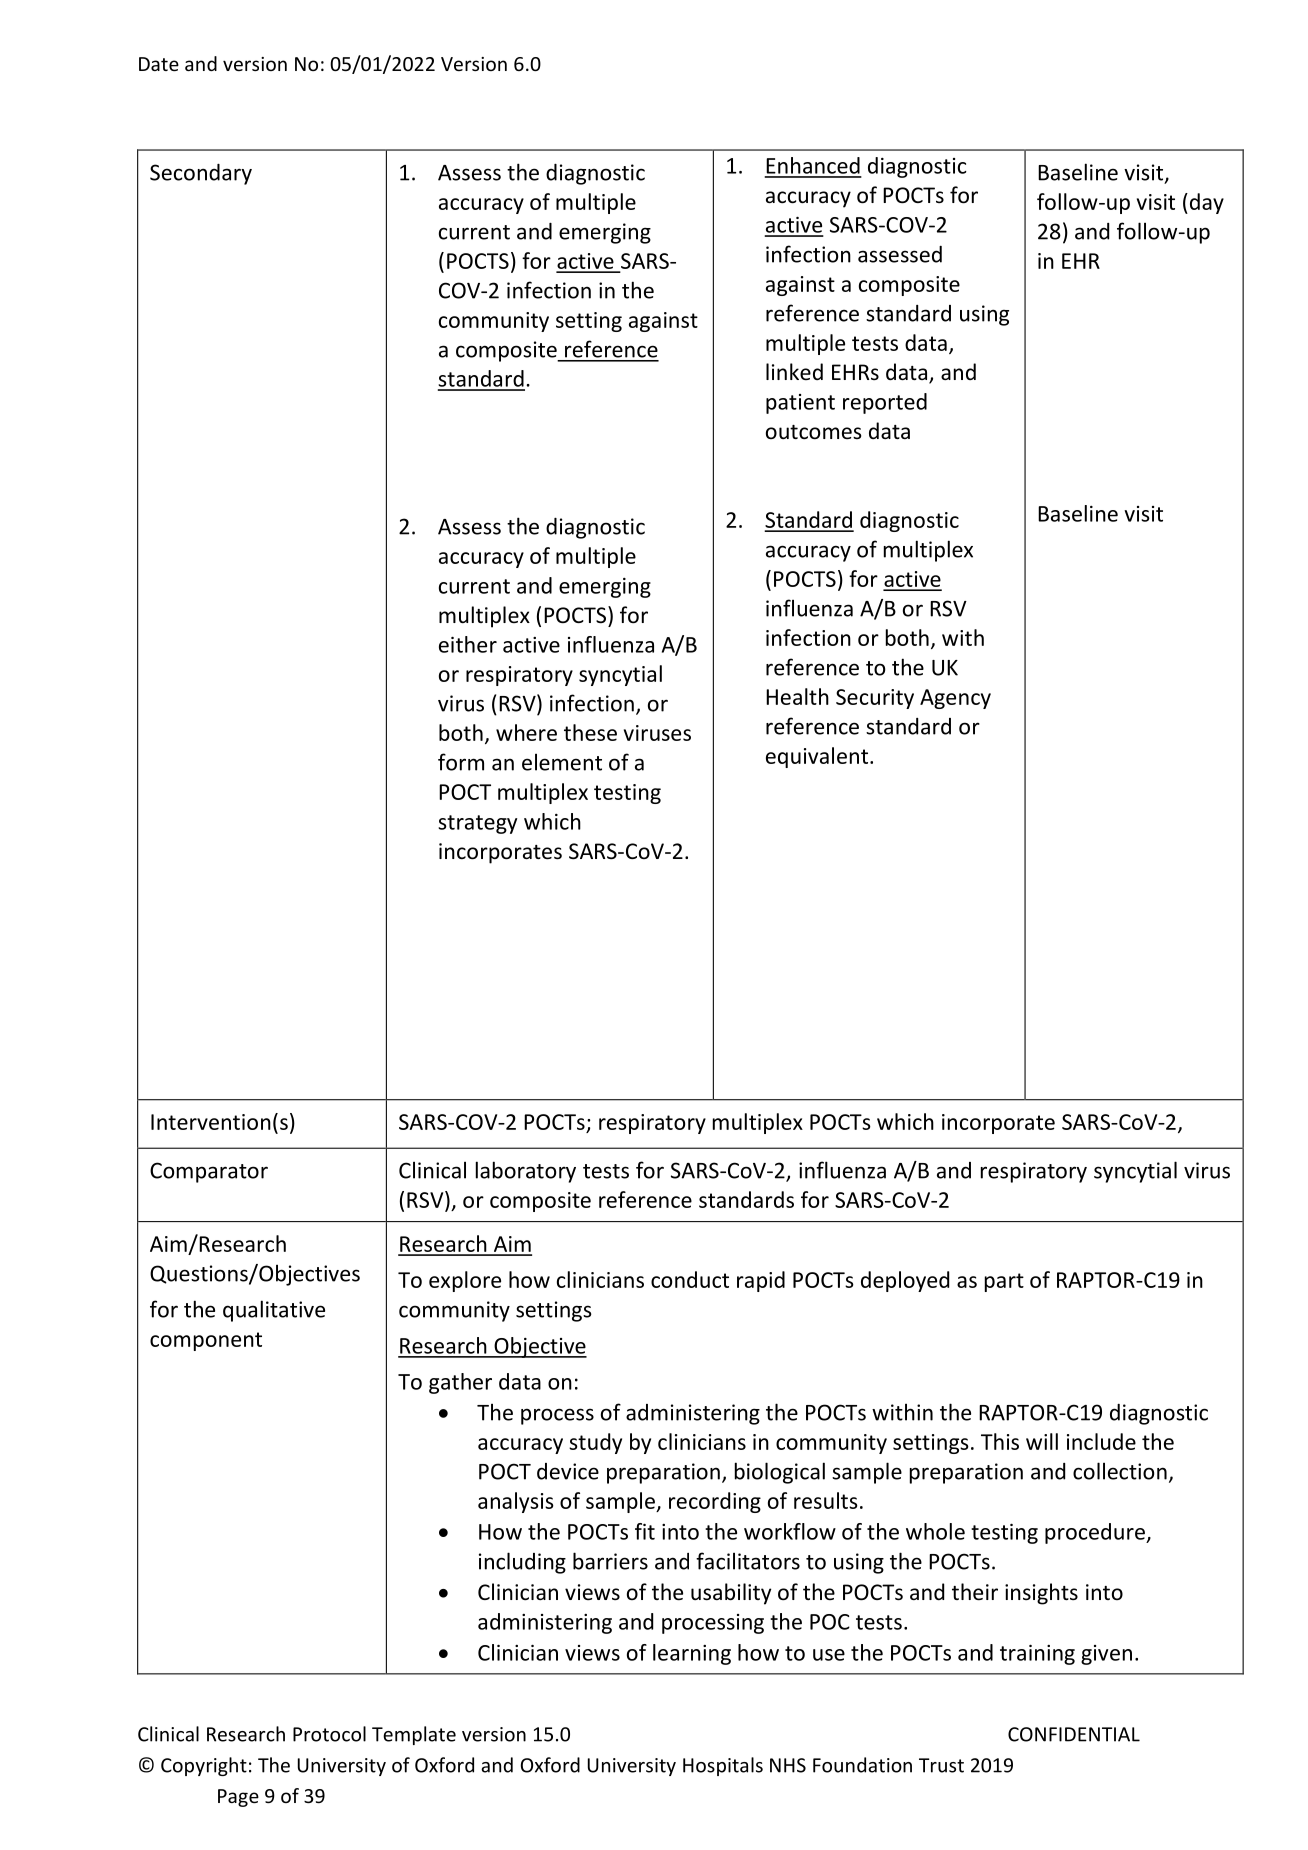 The height and width of the screenshot is (1850, 1308). Describe the element at coordinates (1205, 203) in the screenshot. I see `day` at that location.
